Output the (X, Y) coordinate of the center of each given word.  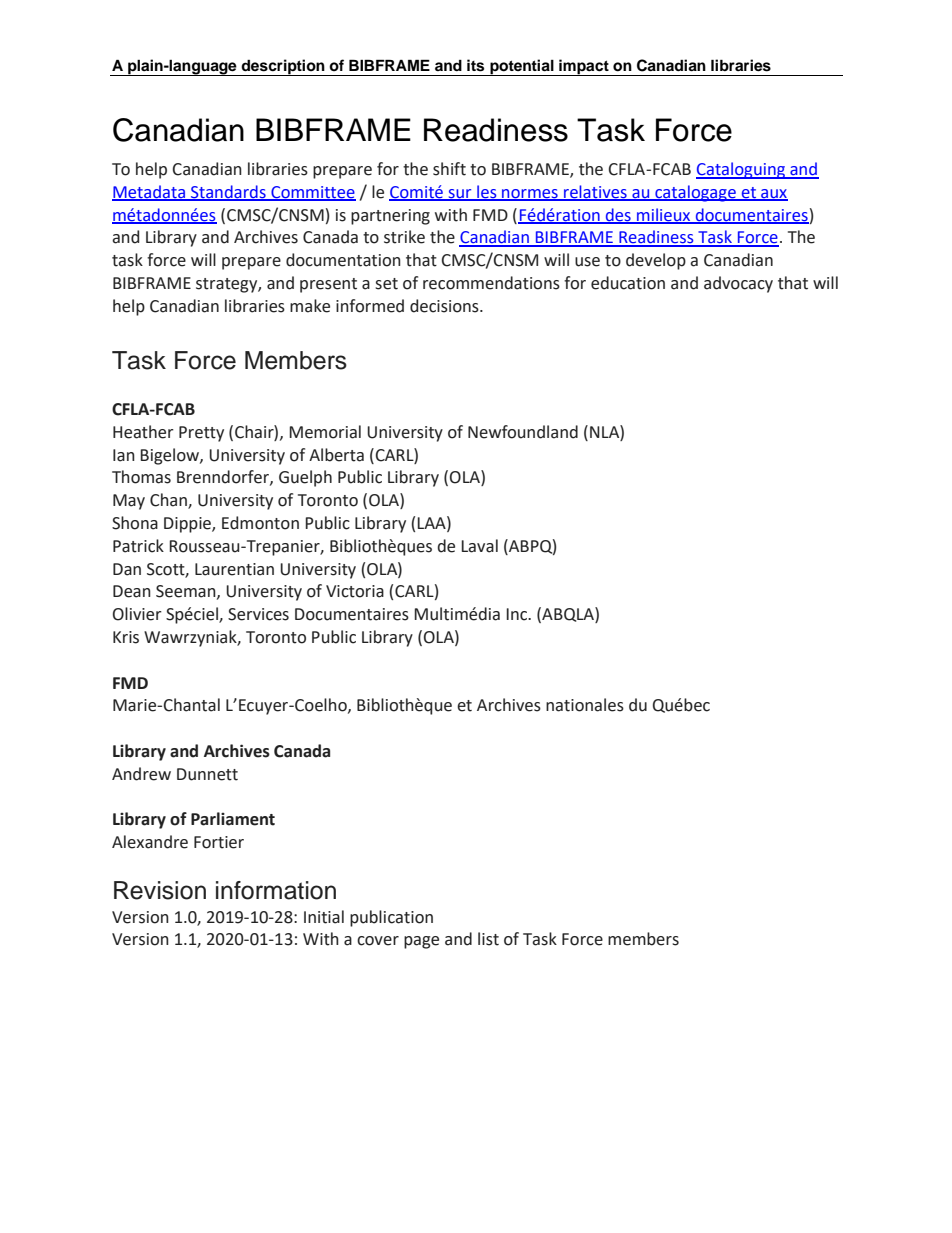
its (475, 65)
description (283, 67)
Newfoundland (523, 432)
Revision (160, 890)
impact (584, 67)
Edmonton (260, 523)
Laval (479, 546)
